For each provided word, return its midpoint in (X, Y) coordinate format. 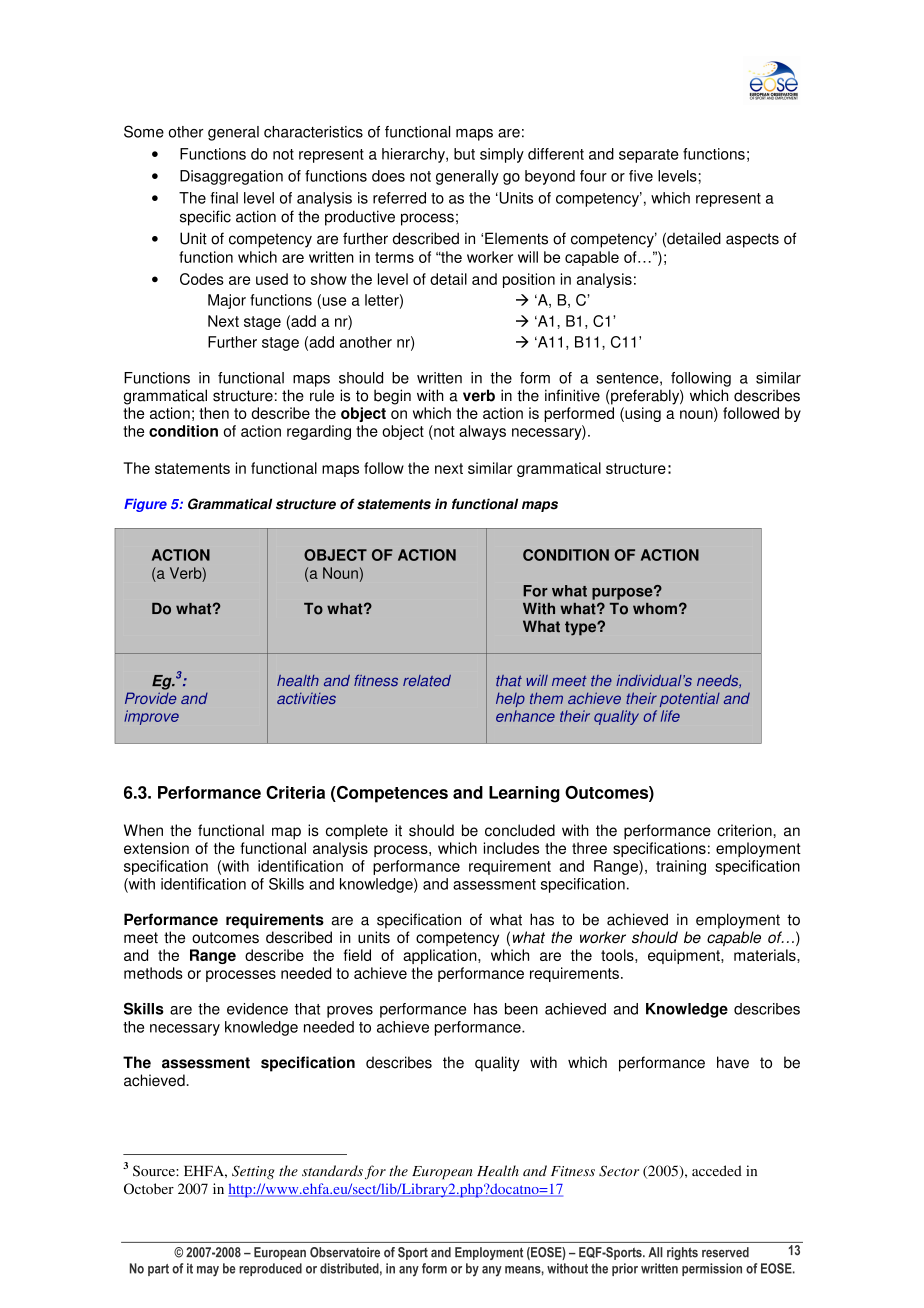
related (427, 681)
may (208, 1271)
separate (648, 156)
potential (690, 699)
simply (502, 155)
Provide (150, 698)
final (224, 198)
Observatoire (345, 1252)
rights (682, 1253)
